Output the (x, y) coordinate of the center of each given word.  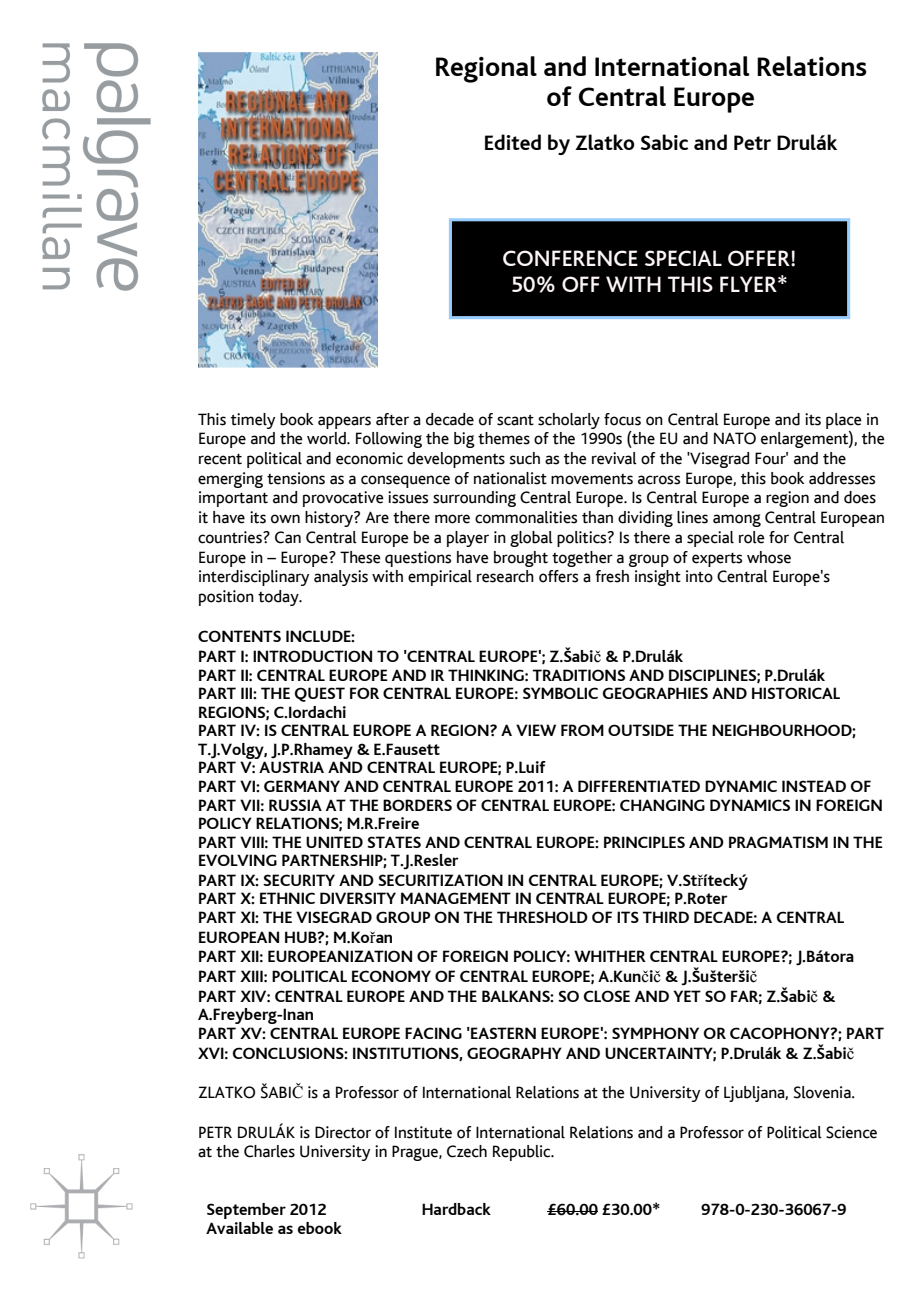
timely (253, 421)
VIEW (536, 730)
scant (515, 420)
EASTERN (502, 1033)
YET (687, 996)
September (246, 1211)
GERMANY (302, 786)
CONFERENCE (570, 258)
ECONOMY (391, 976)
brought (521, 559)
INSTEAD (814, 786)
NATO (735, 438)
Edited (513, 142)
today (279, 598)
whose (769, 557)
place (844, 421)
